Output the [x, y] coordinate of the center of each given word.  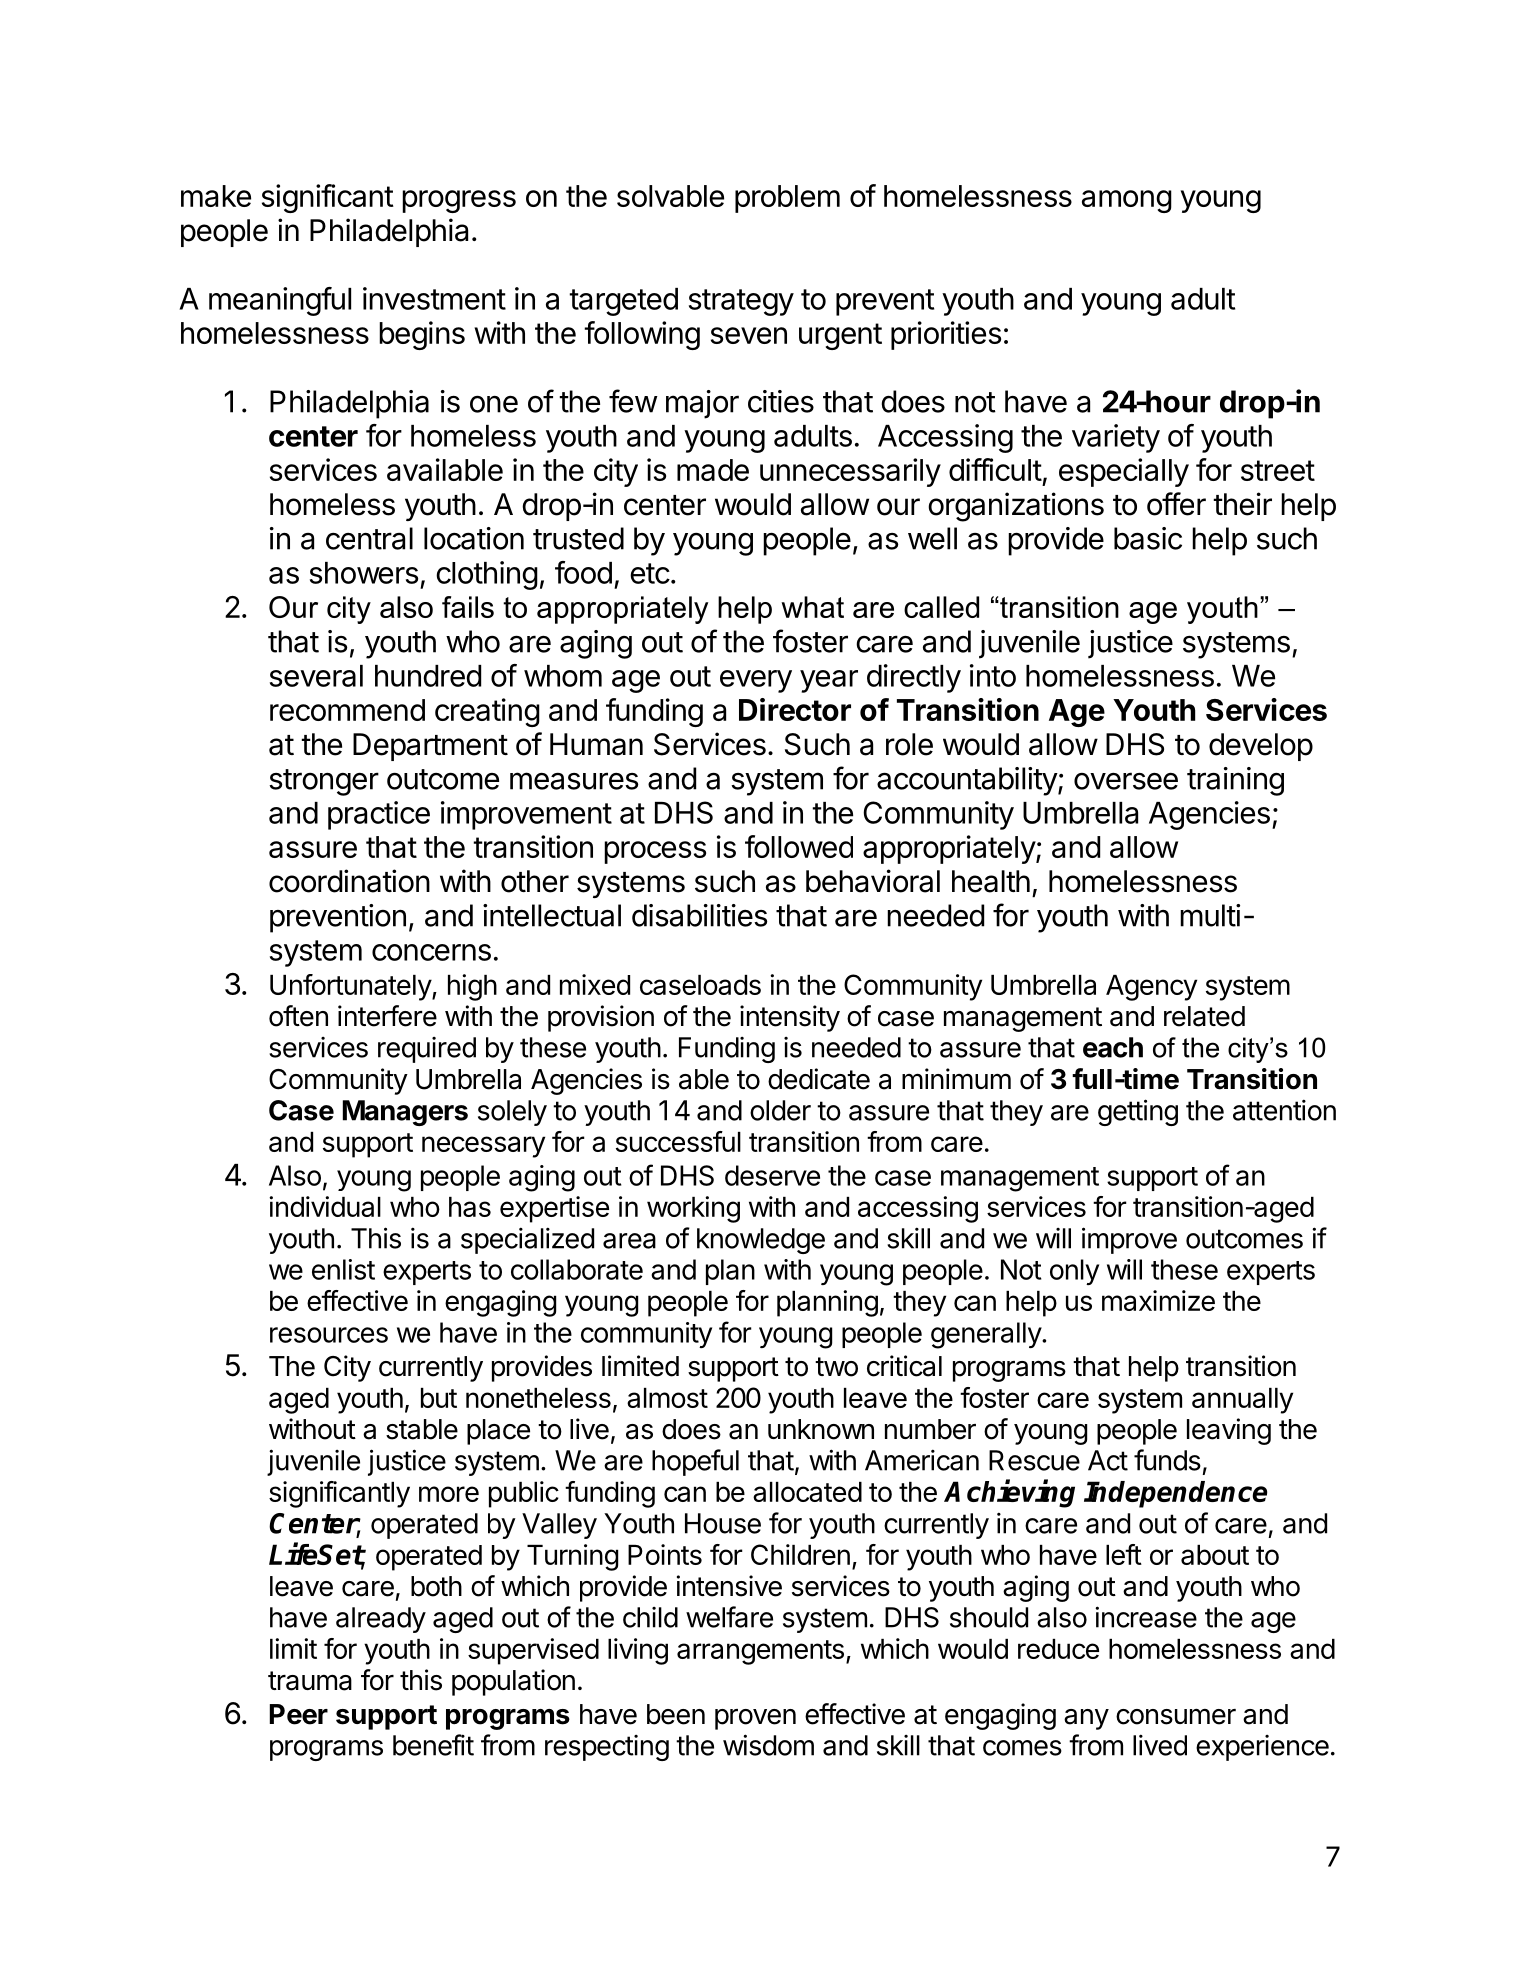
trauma [310, 1681]
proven [755, 1719]
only [1074, 1272]
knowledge [761, 1241]
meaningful [280, 301]
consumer [1176, 1716]
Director [795, 709]
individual [325, 1206]
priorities [946, 335]
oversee [1126, 781]
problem [787, 199]
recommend [347, 710]
